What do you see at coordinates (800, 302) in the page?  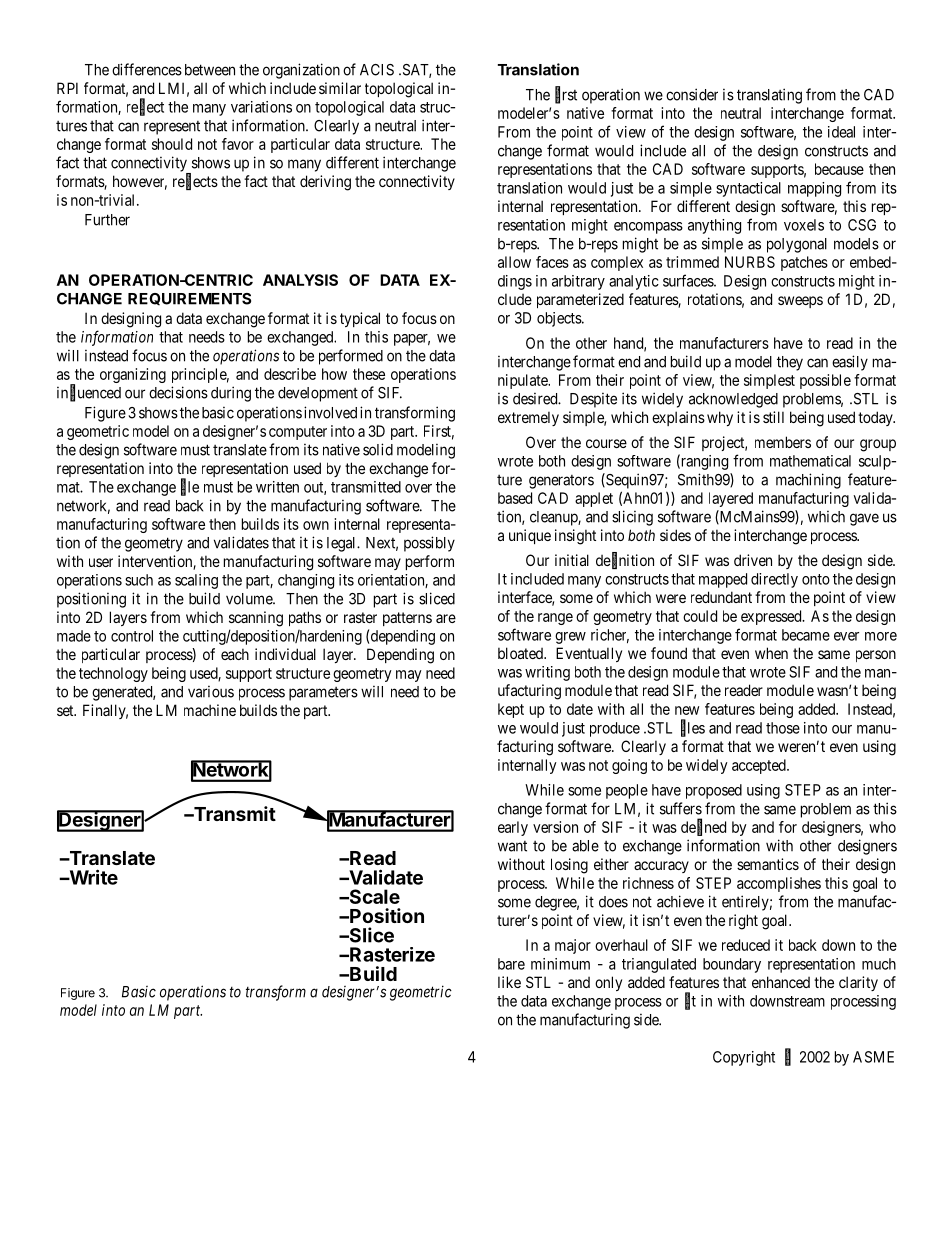 I see `sweeps` at bounding box center [800, 302].
